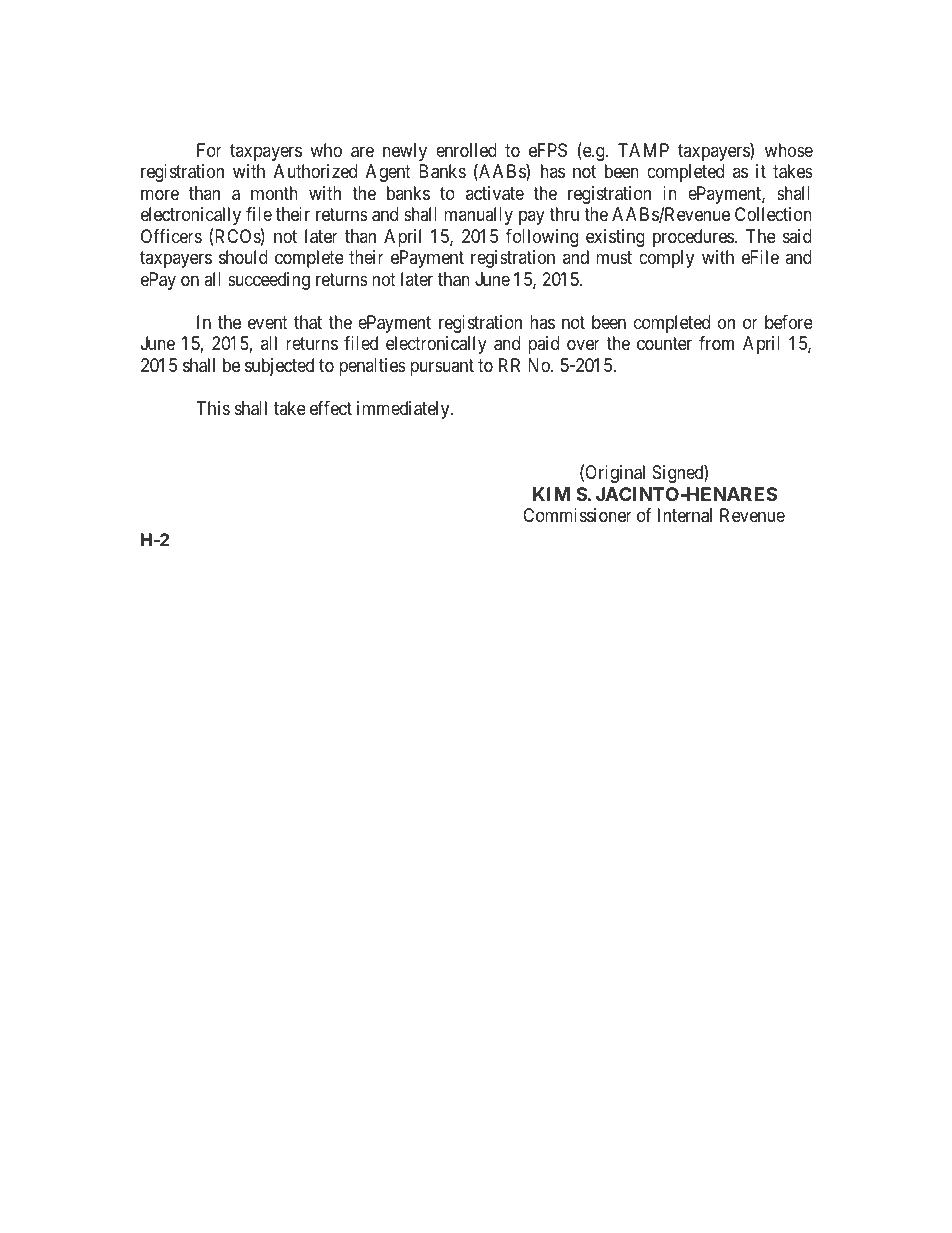 Image resolution: width=952 pixels, height=1233 pixels. What do you see at coordinates (213, 408) in the screenshot?
I see `This` at bounding box center [213, 408].
